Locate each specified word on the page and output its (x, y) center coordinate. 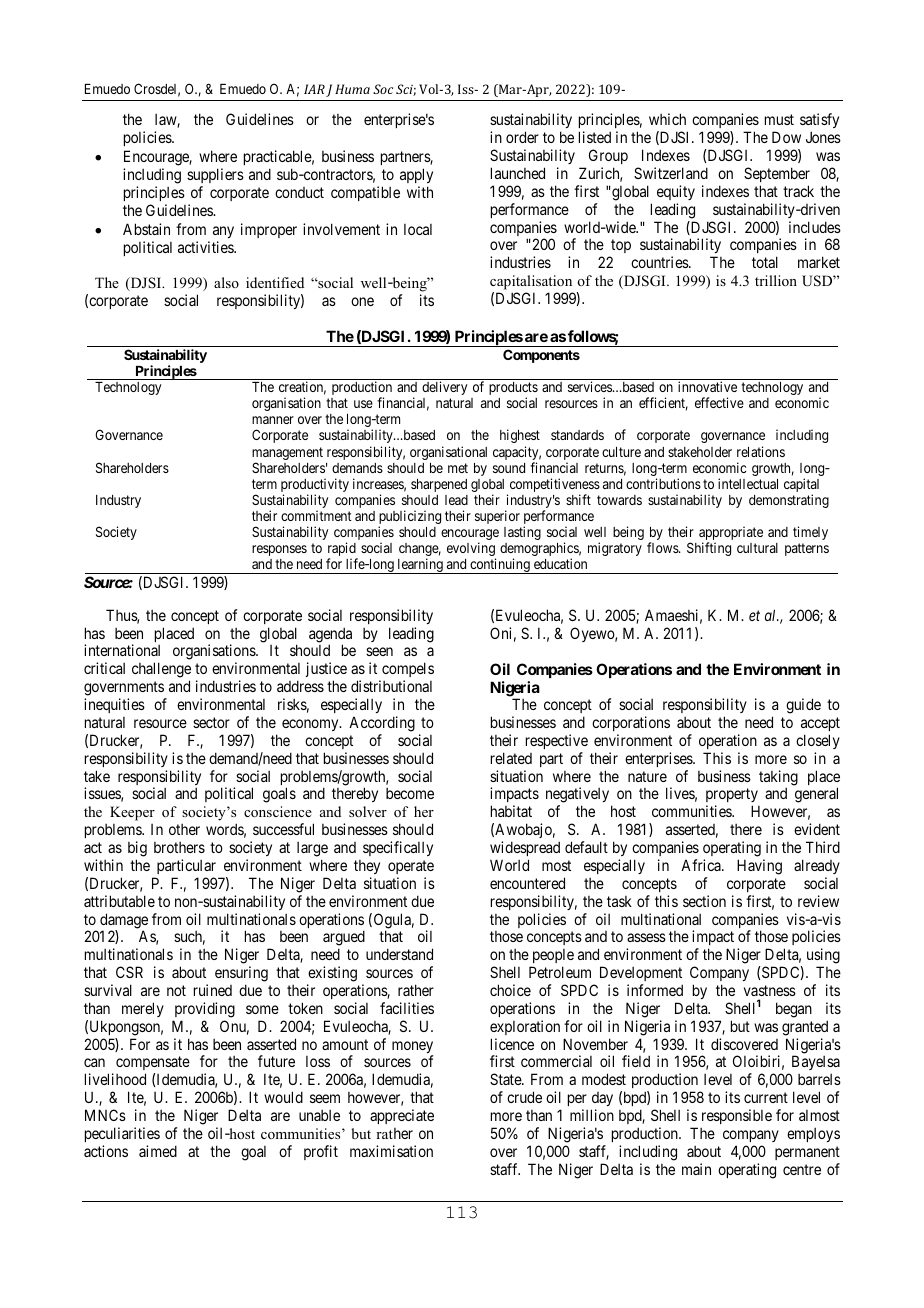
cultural (757, 548)
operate (411, 867)
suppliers (215, 175)
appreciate (402, 1116)
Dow (786, 137)
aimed (158, 1151)
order (522, 137)
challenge (161, 671)
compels (407, 671)
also (226, 282)
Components (541, 356)
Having (759, 867)
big (137, 849)
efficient (663, 404)
